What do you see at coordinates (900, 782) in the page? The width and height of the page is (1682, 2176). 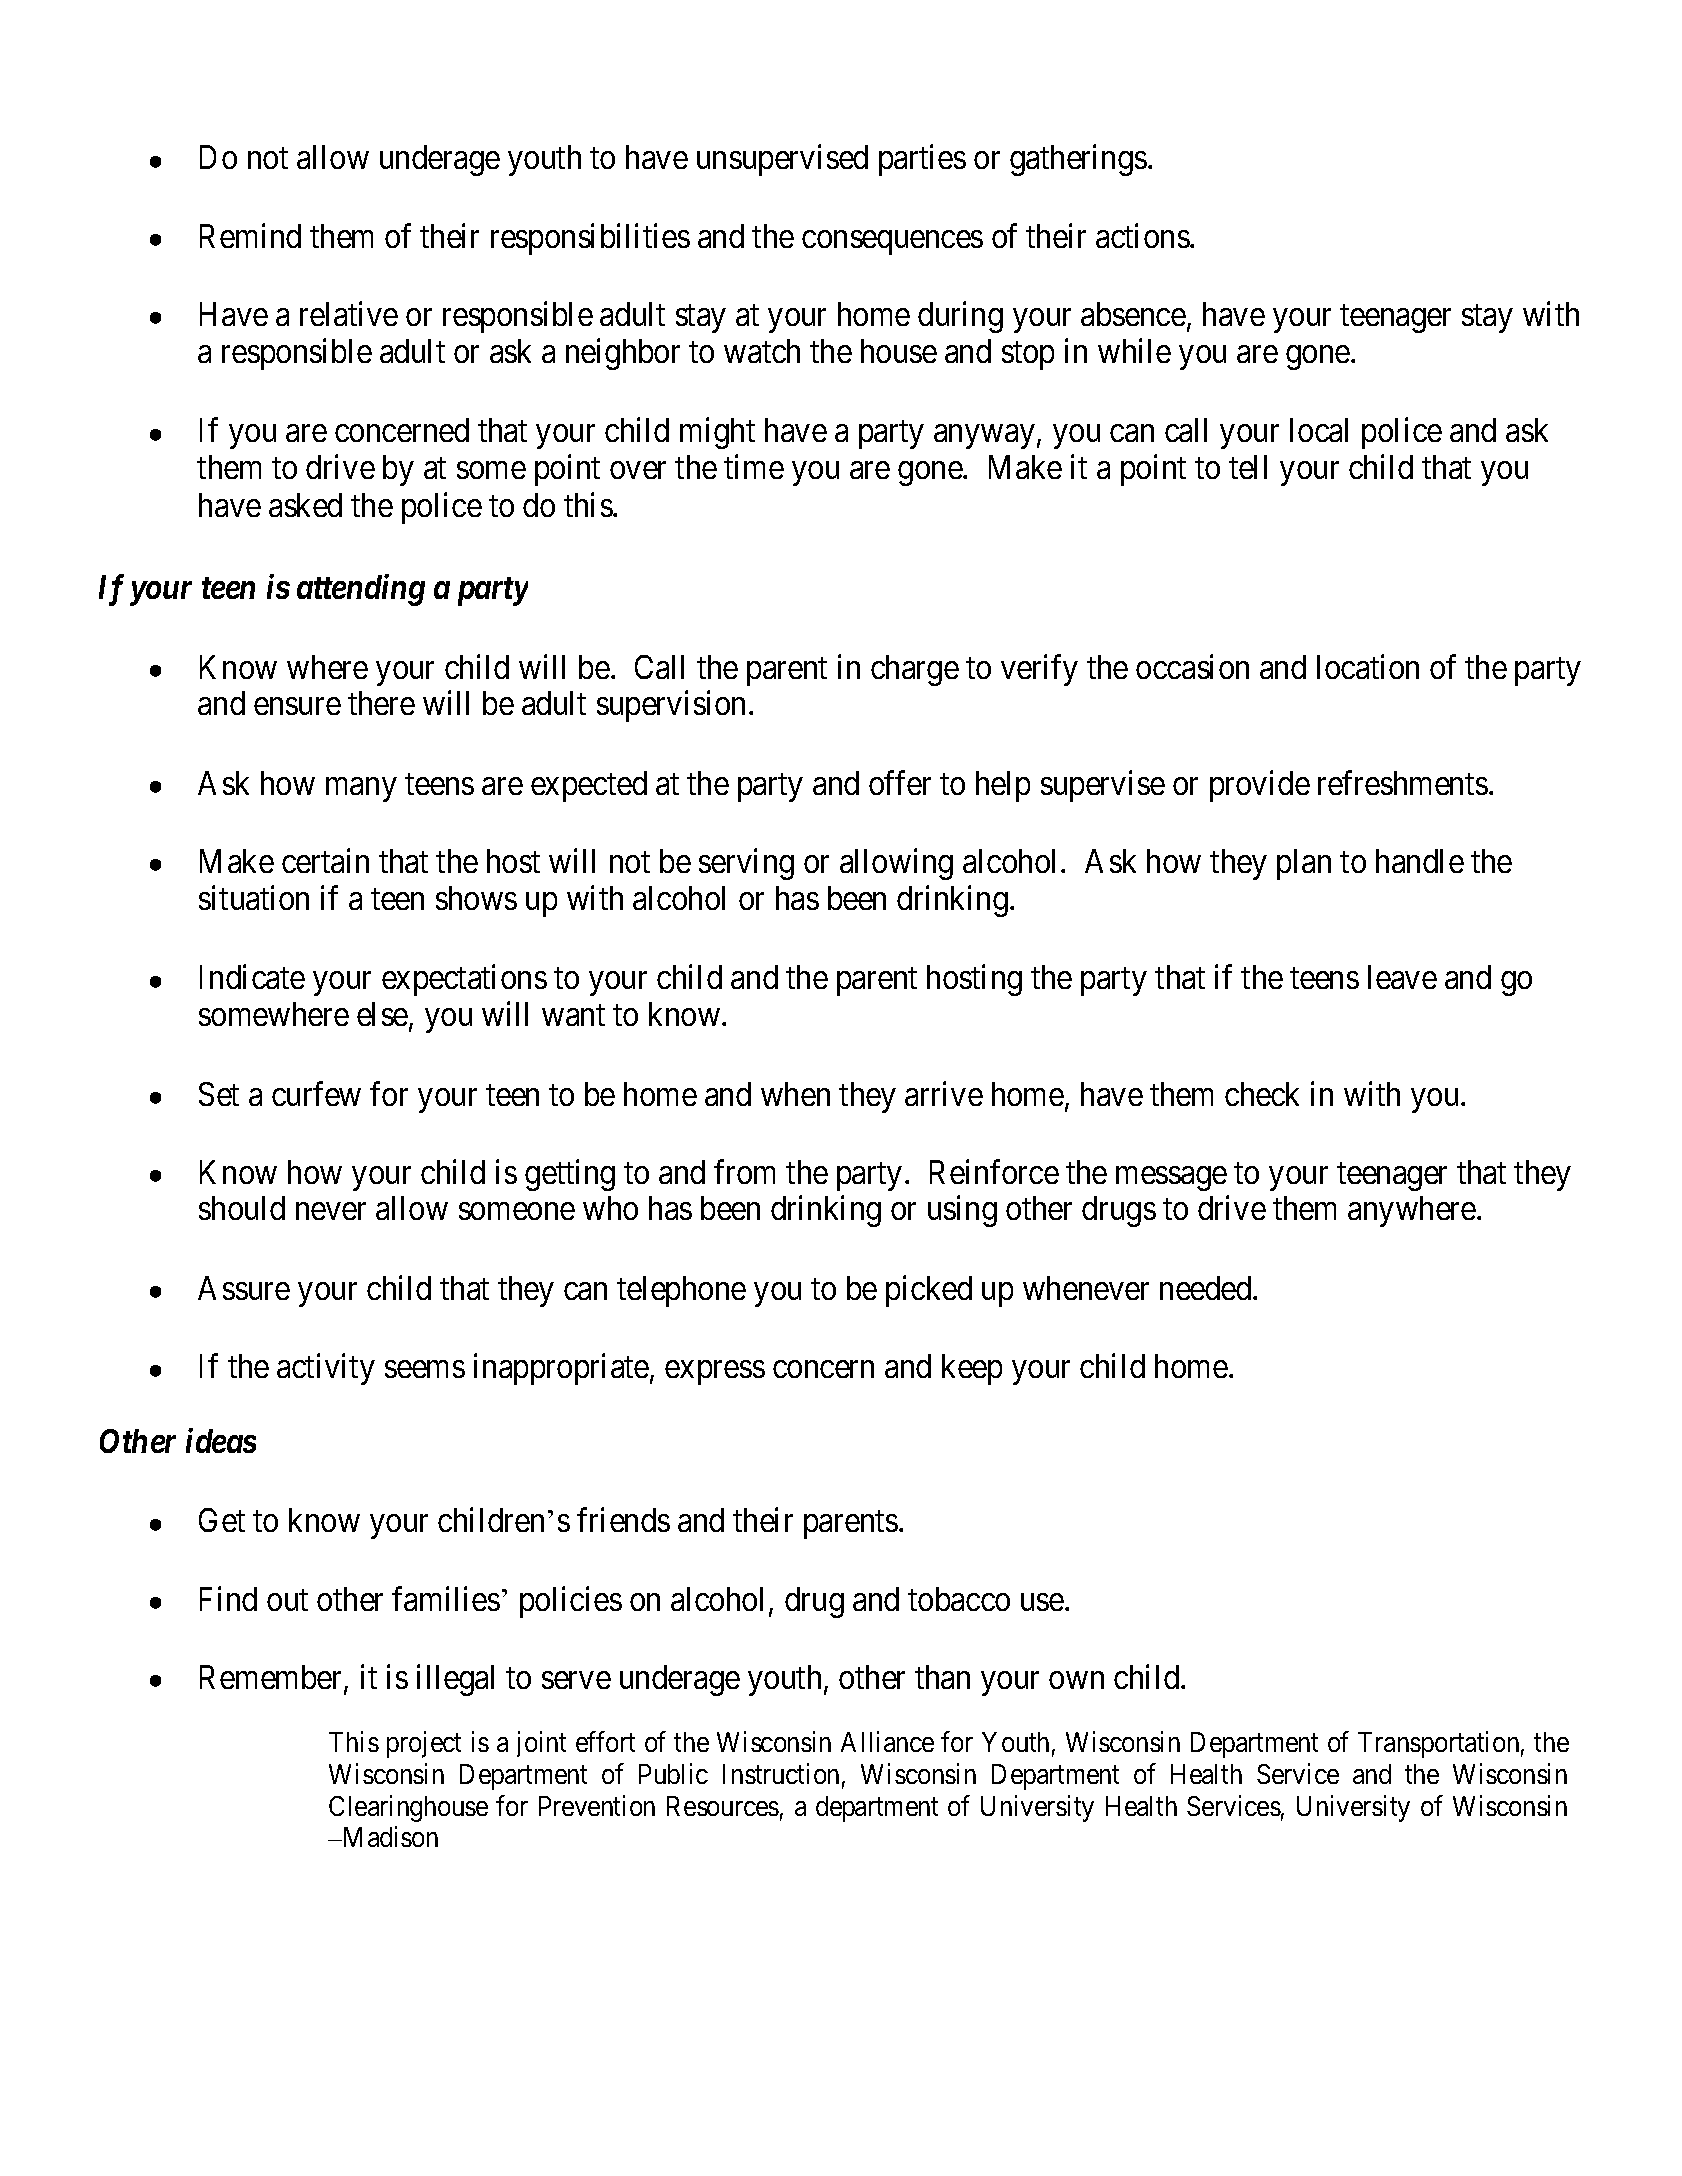 I see `offer` at bounding box center [900, 782].
